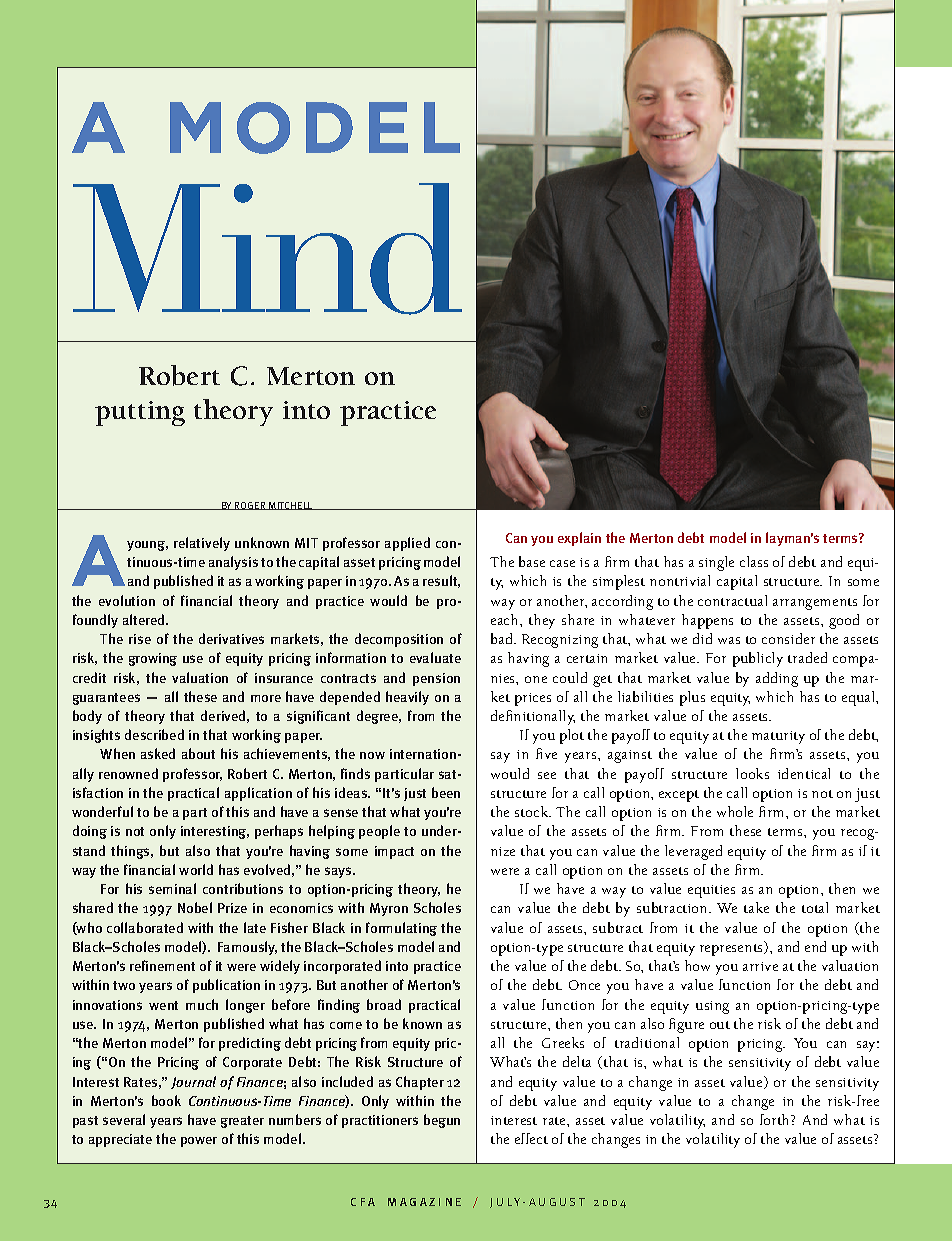 This screenshot has height=1241, width=952. What do you see at coordinates (754, 561) in the screenshot?
I see `class` at bounding box center [754, 561].
